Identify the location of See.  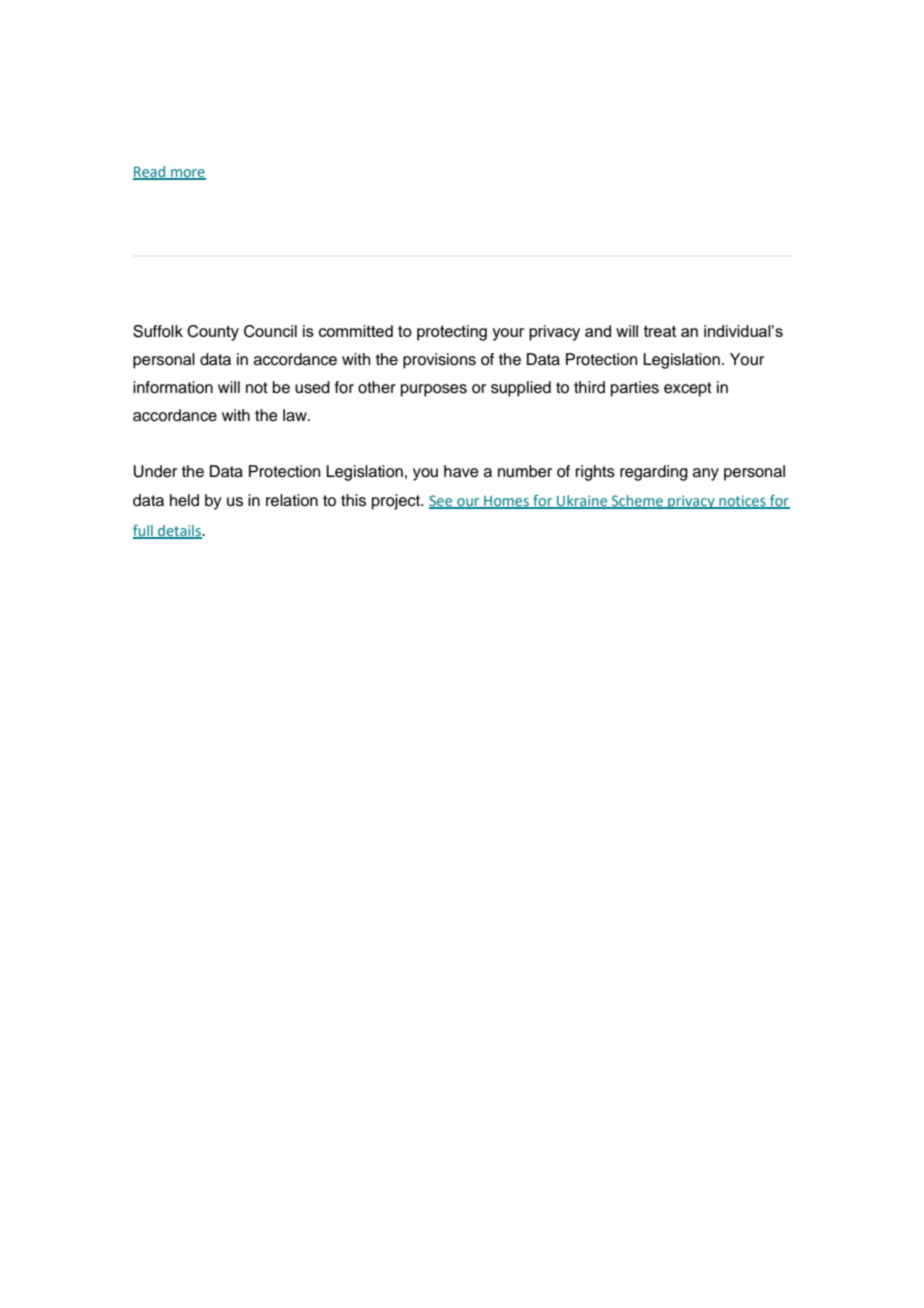
(442, 501).
